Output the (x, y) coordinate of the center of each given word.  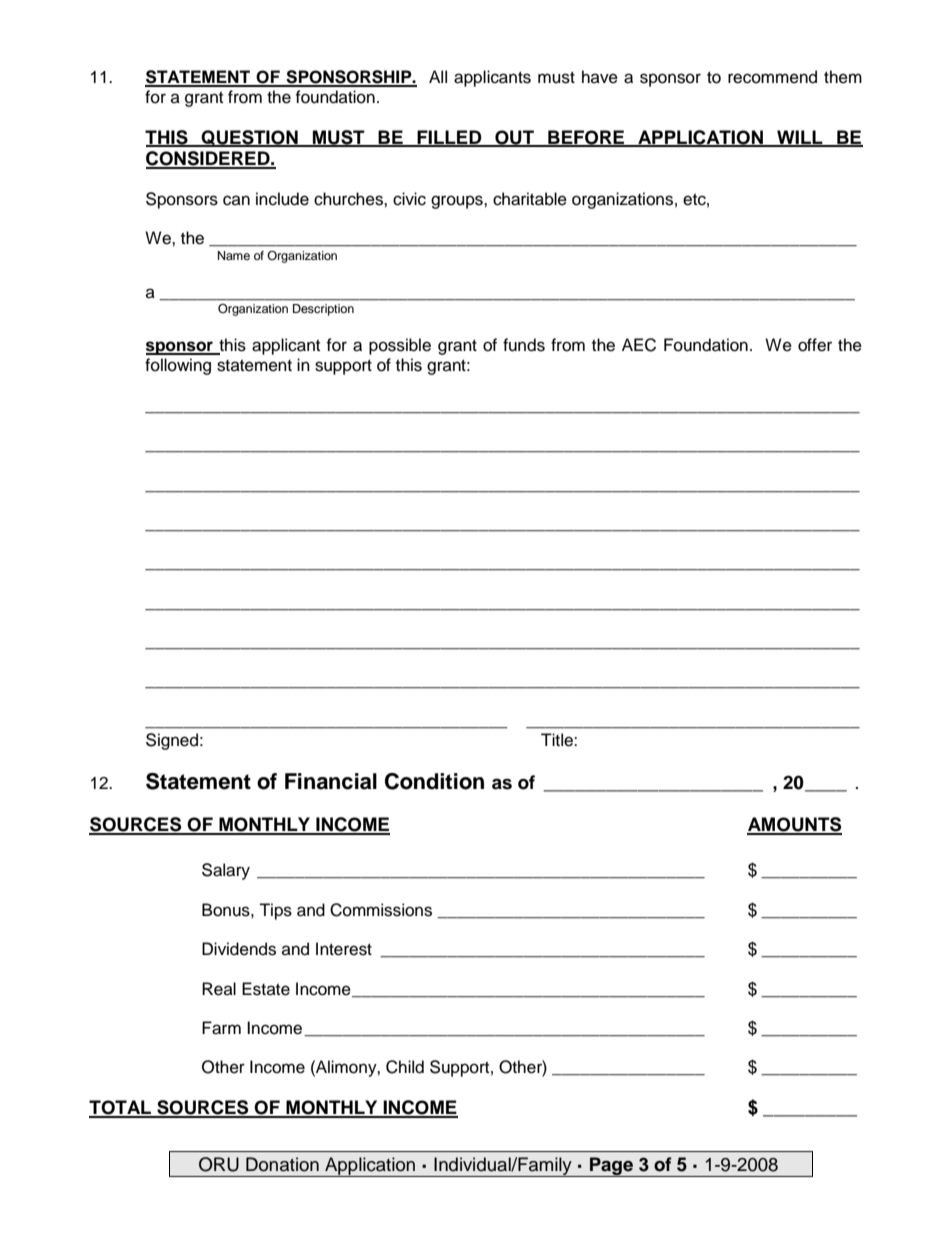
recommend (772, 77)
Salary (226, 871)
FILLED (450, 138)
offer (815, 345)
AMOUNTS (794, 825)
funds (524, 345)
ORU (219, 1164)
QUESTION (250, 138)
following (178, 366)
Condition (434, 781)
